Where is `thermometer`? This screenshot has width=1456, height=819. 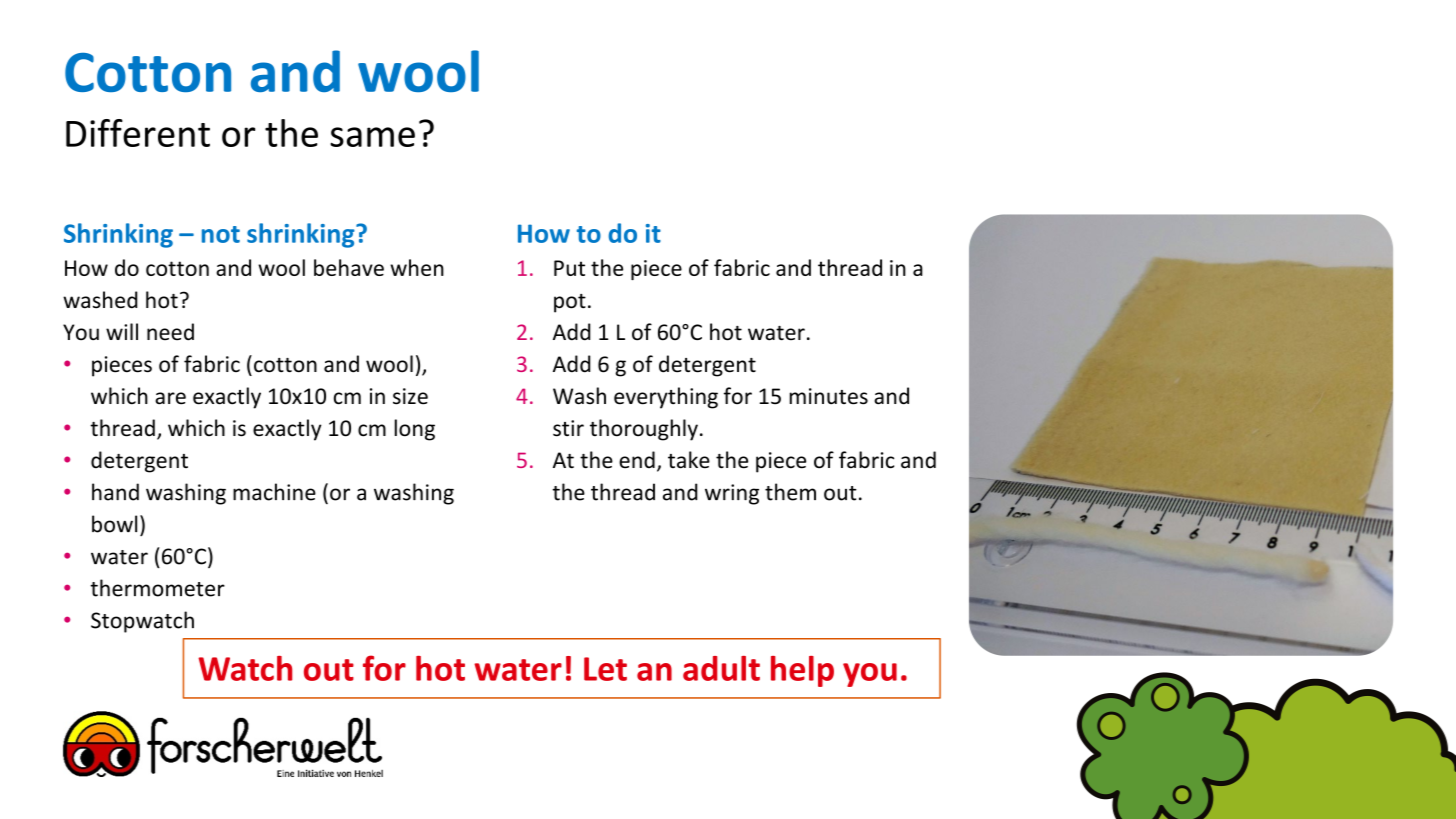
thermometer is located at coordinates (157, 588).
